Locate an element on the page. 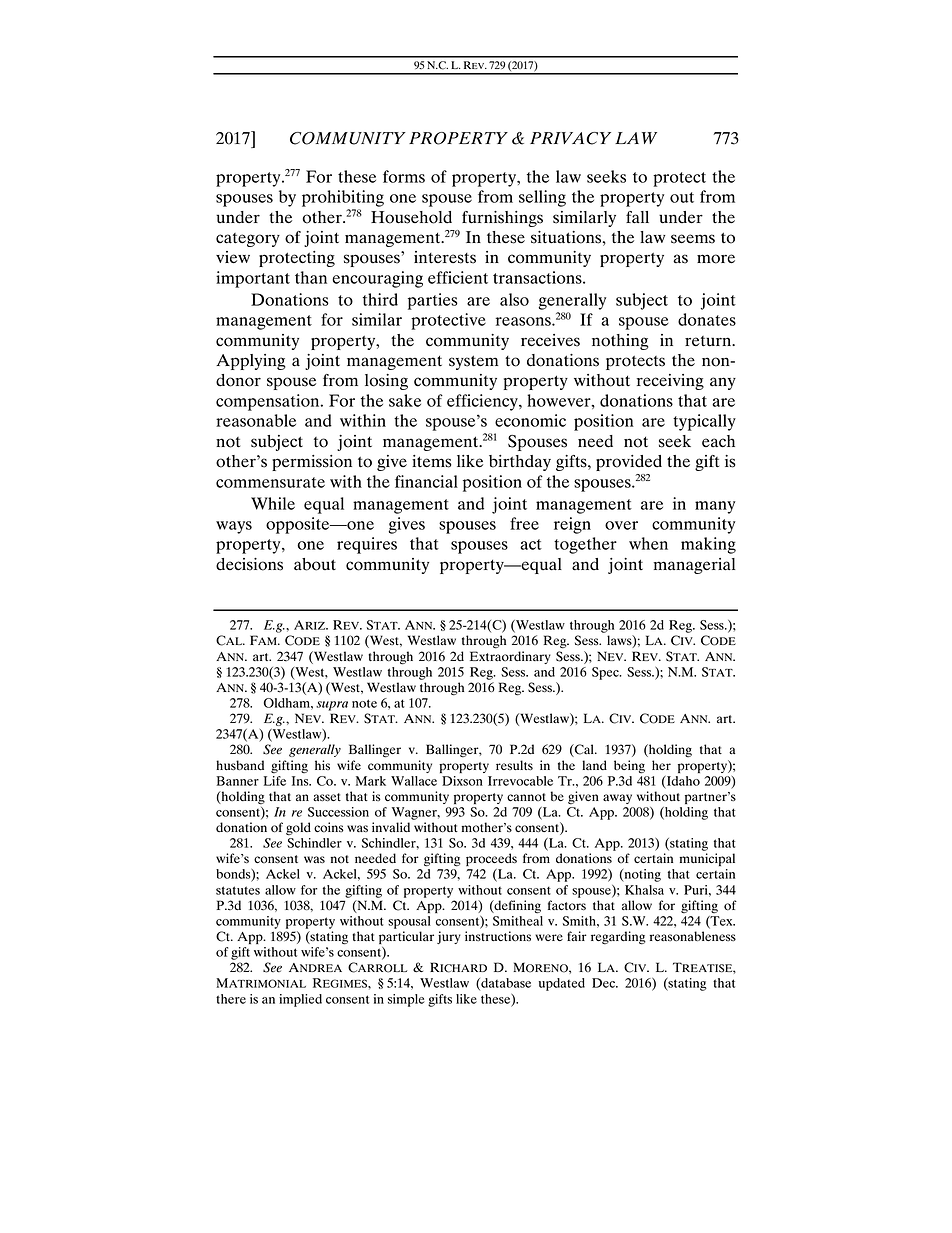  about is located at coordinates (315, 564).
